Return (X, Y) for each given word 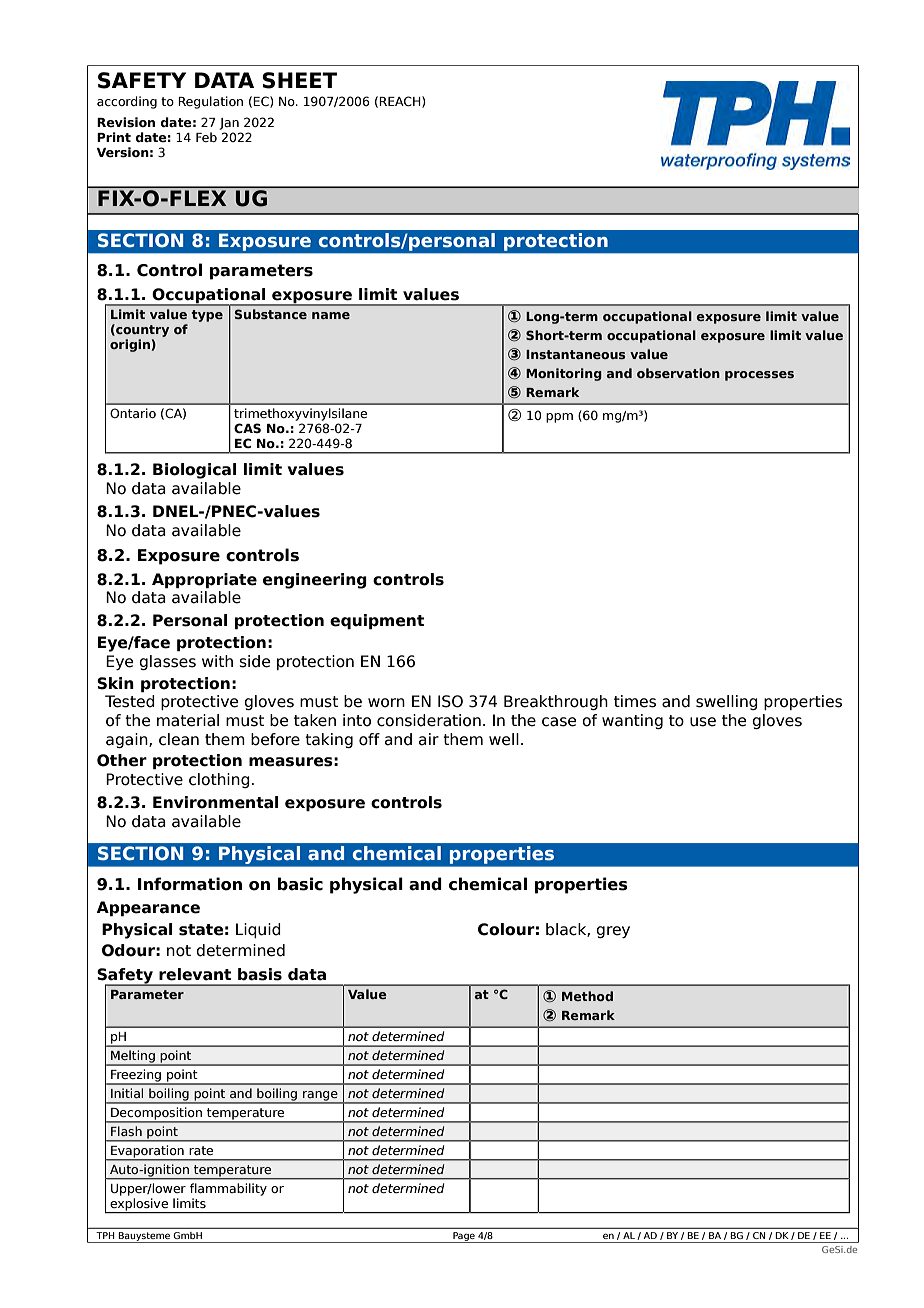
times (635, 701)
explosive (139, 1205)
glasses (167, 662)
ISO (450, 701)
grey (613, 932)
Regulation (210, 102)
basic (300, 884)
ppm (559, 418)
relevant (195, 974)
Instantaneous (575, 354)
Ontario (133, 413)
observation (678, 373)
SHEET (299, 80)
